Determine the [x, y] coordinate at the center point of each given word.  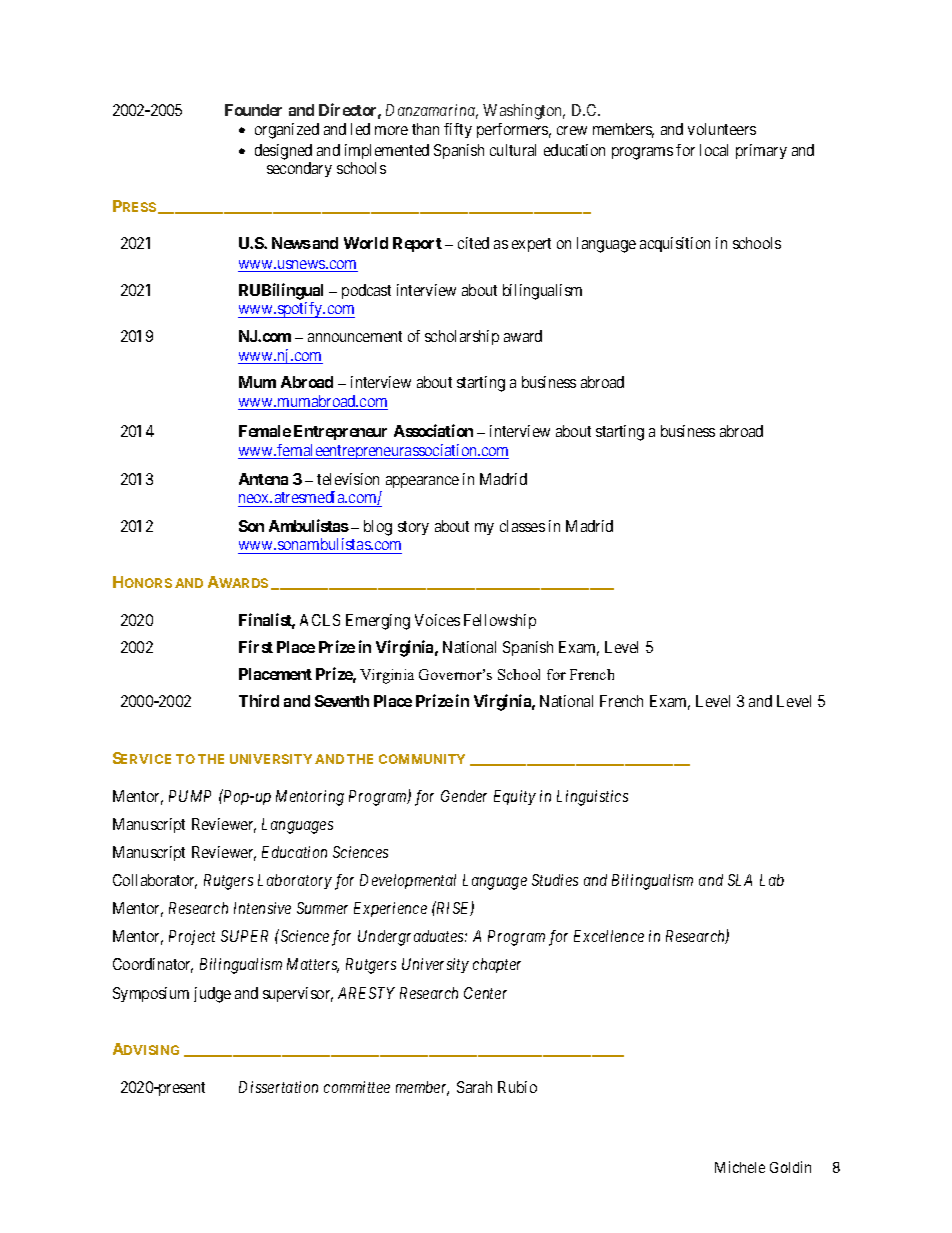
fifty [458, 130]
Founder [253, 110]
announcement [355, 336]
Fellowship [500, 621]
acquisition [675, 244]
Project [192, 937]
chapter [497, 965]
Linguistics [592, 798]
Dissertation [278, 1087]
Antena [263, 479]
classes [522, 526]
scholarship [462, 337]
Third [259, 700]
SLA [740, 880]
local [714, 150]
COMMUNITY [422, 759]
